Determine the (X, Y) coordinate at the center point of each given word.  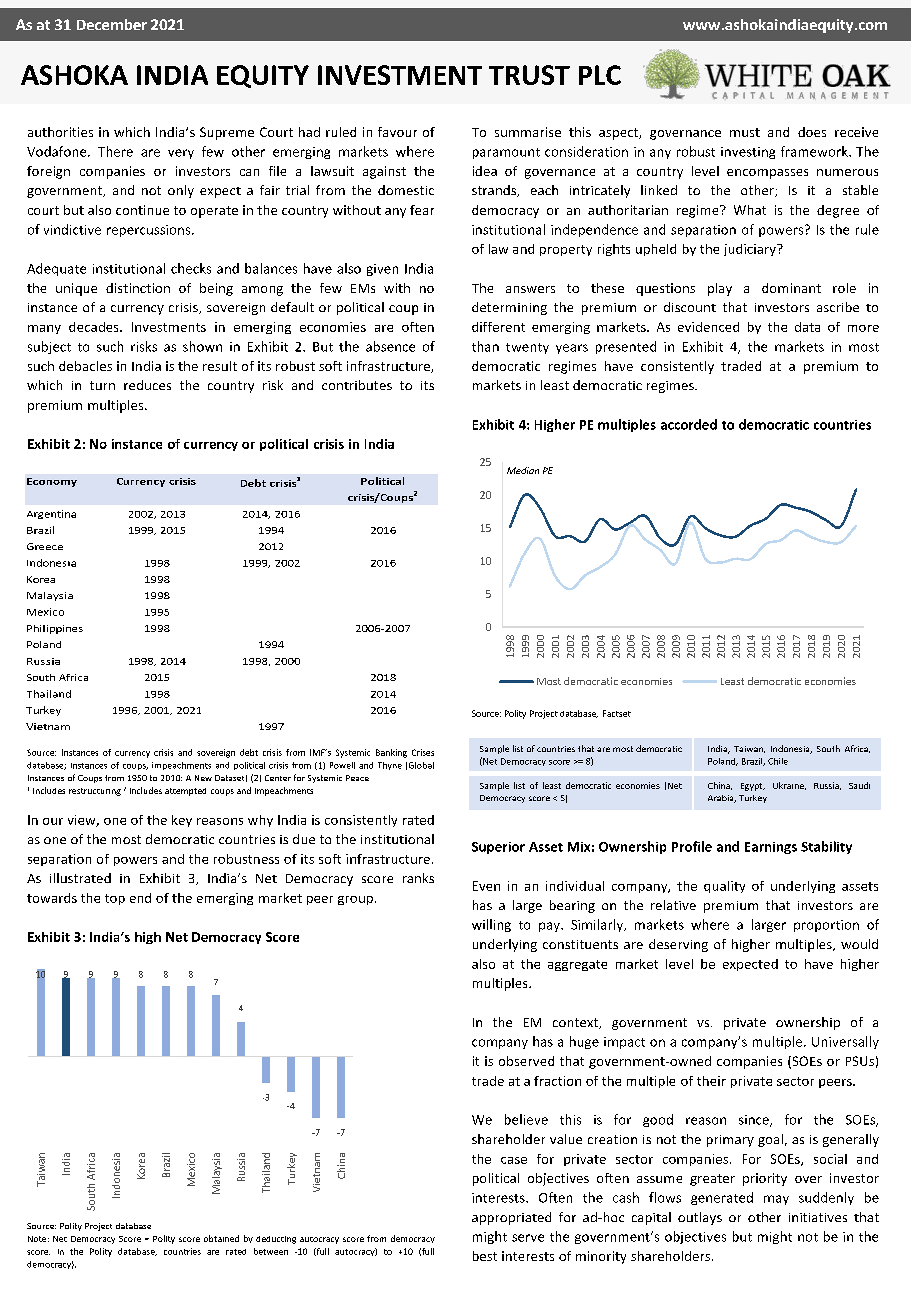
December (112, 24)
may (776, 1200)
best (485, 1256)
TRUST (529, 75)
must (745, 132)
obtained (221, 1238)
